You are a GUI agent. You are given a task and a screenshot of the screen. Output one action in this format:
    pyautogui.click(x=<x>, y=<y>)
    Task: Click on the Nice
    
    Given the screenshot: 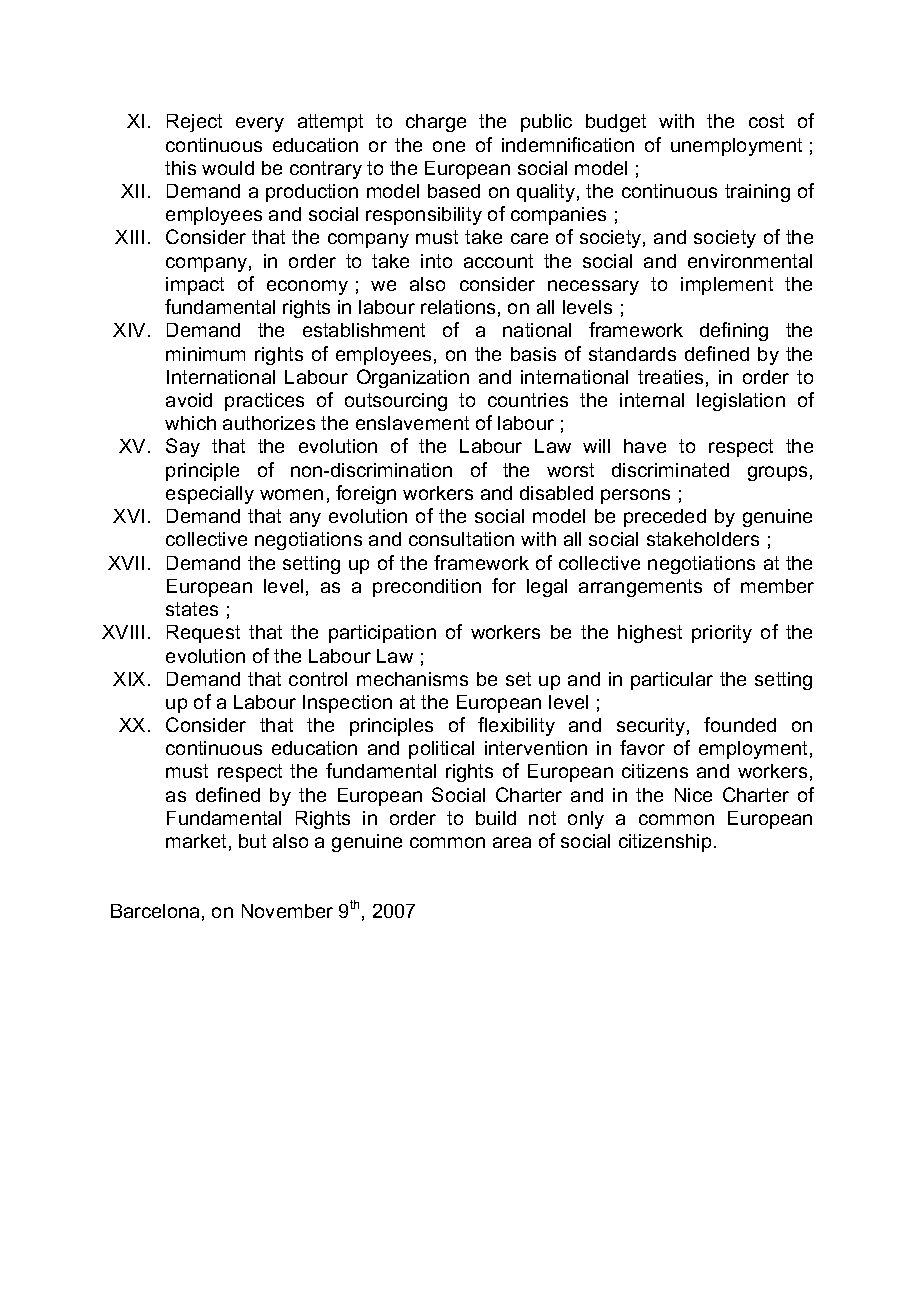 What is the action you would take?
    pyautogui.click(x=693, y=795)
